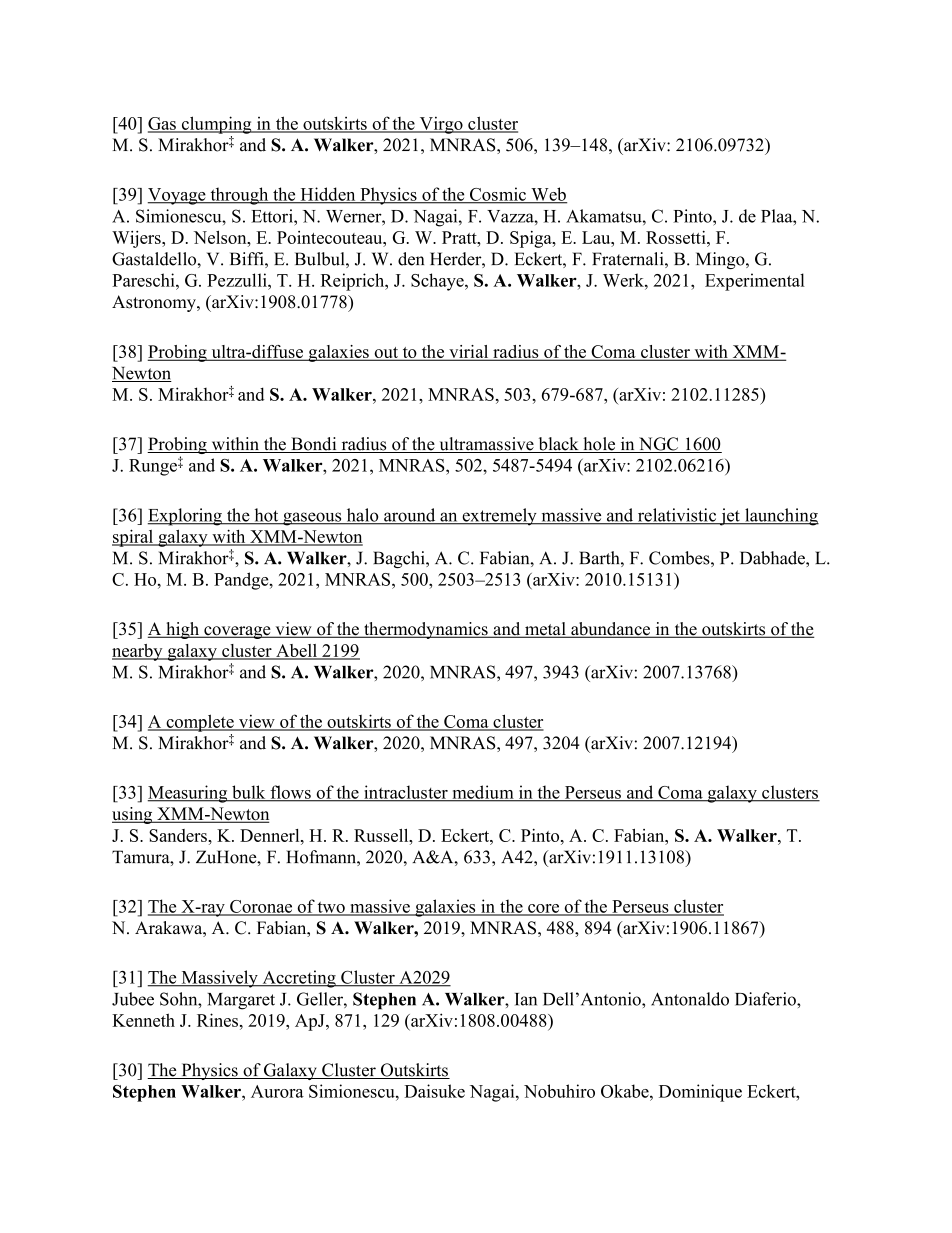 The image size is (952, 1233). I want to click on Web, so click(548, 195).
